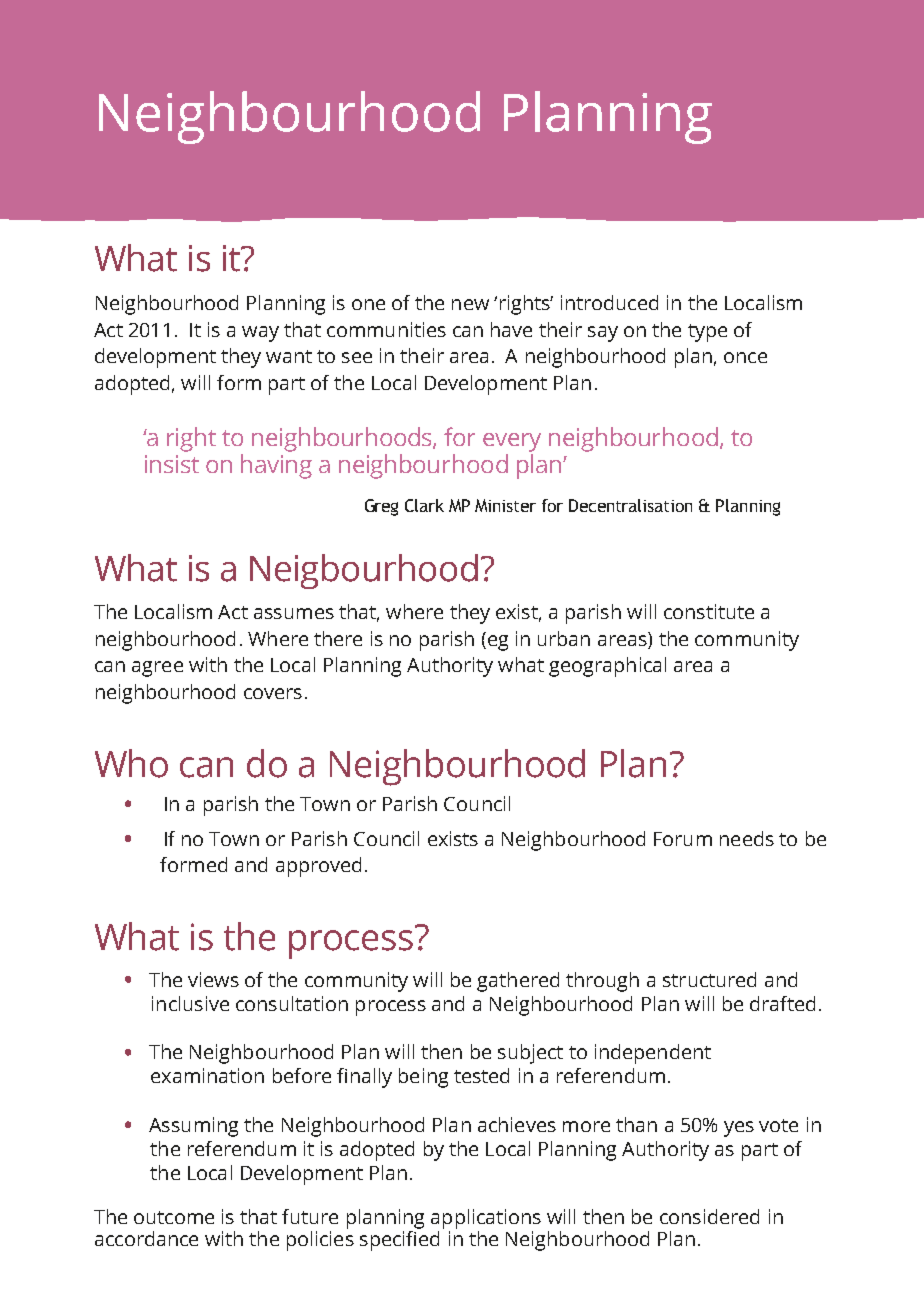  I want to click on Who, so click(131, 763).
